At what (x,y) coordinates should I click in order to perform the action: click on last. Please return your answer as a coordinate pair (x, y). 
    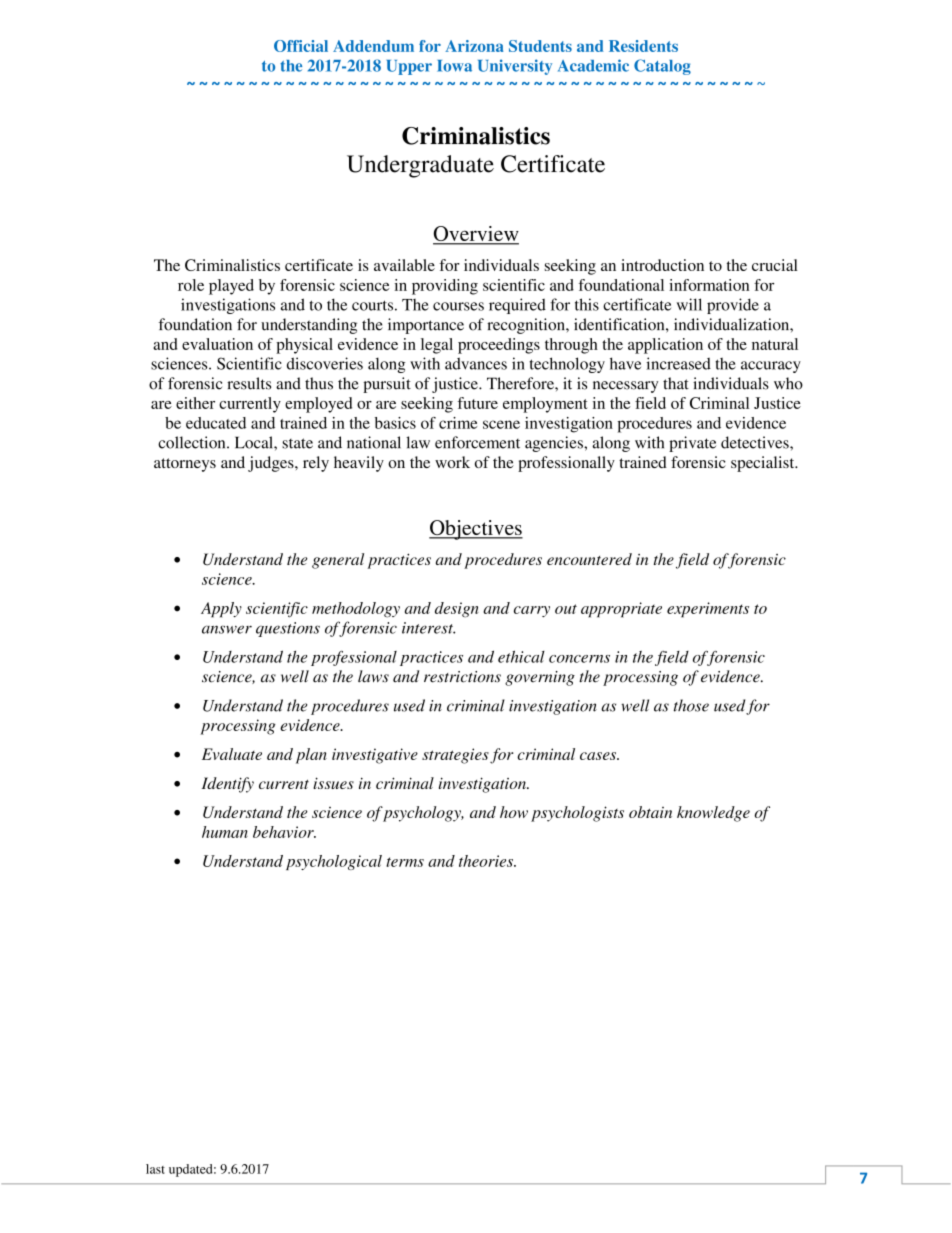
    Looking at the image, I should click on (155, 1169).
